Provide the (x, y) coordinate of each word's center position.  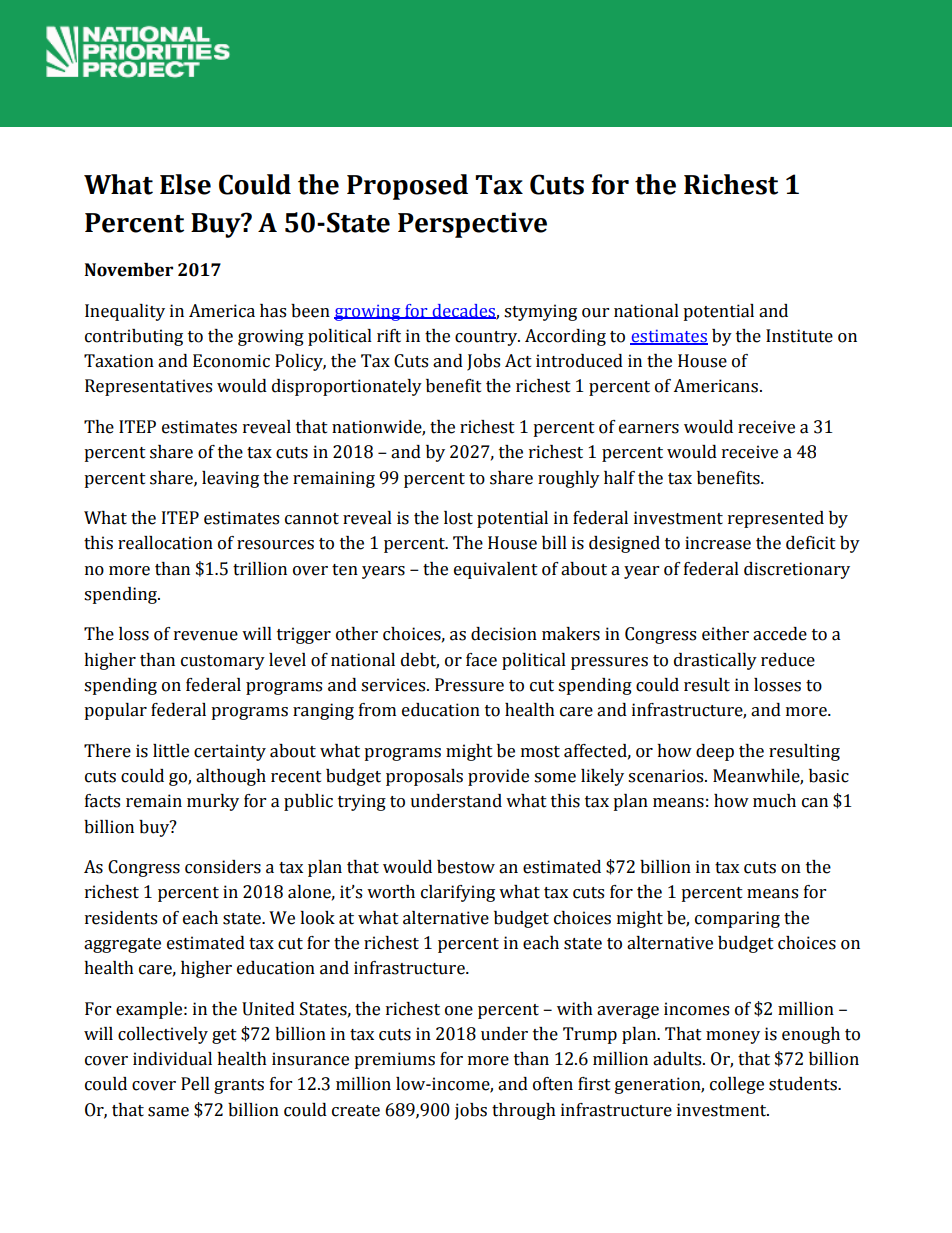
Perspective (472, 225)
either (725, 634)
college (737, 1085)
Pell (195, 1084)
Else (185, 184)
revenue (206, 636)
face (481, 660)
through (524, 1111)
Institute (799, 336)
